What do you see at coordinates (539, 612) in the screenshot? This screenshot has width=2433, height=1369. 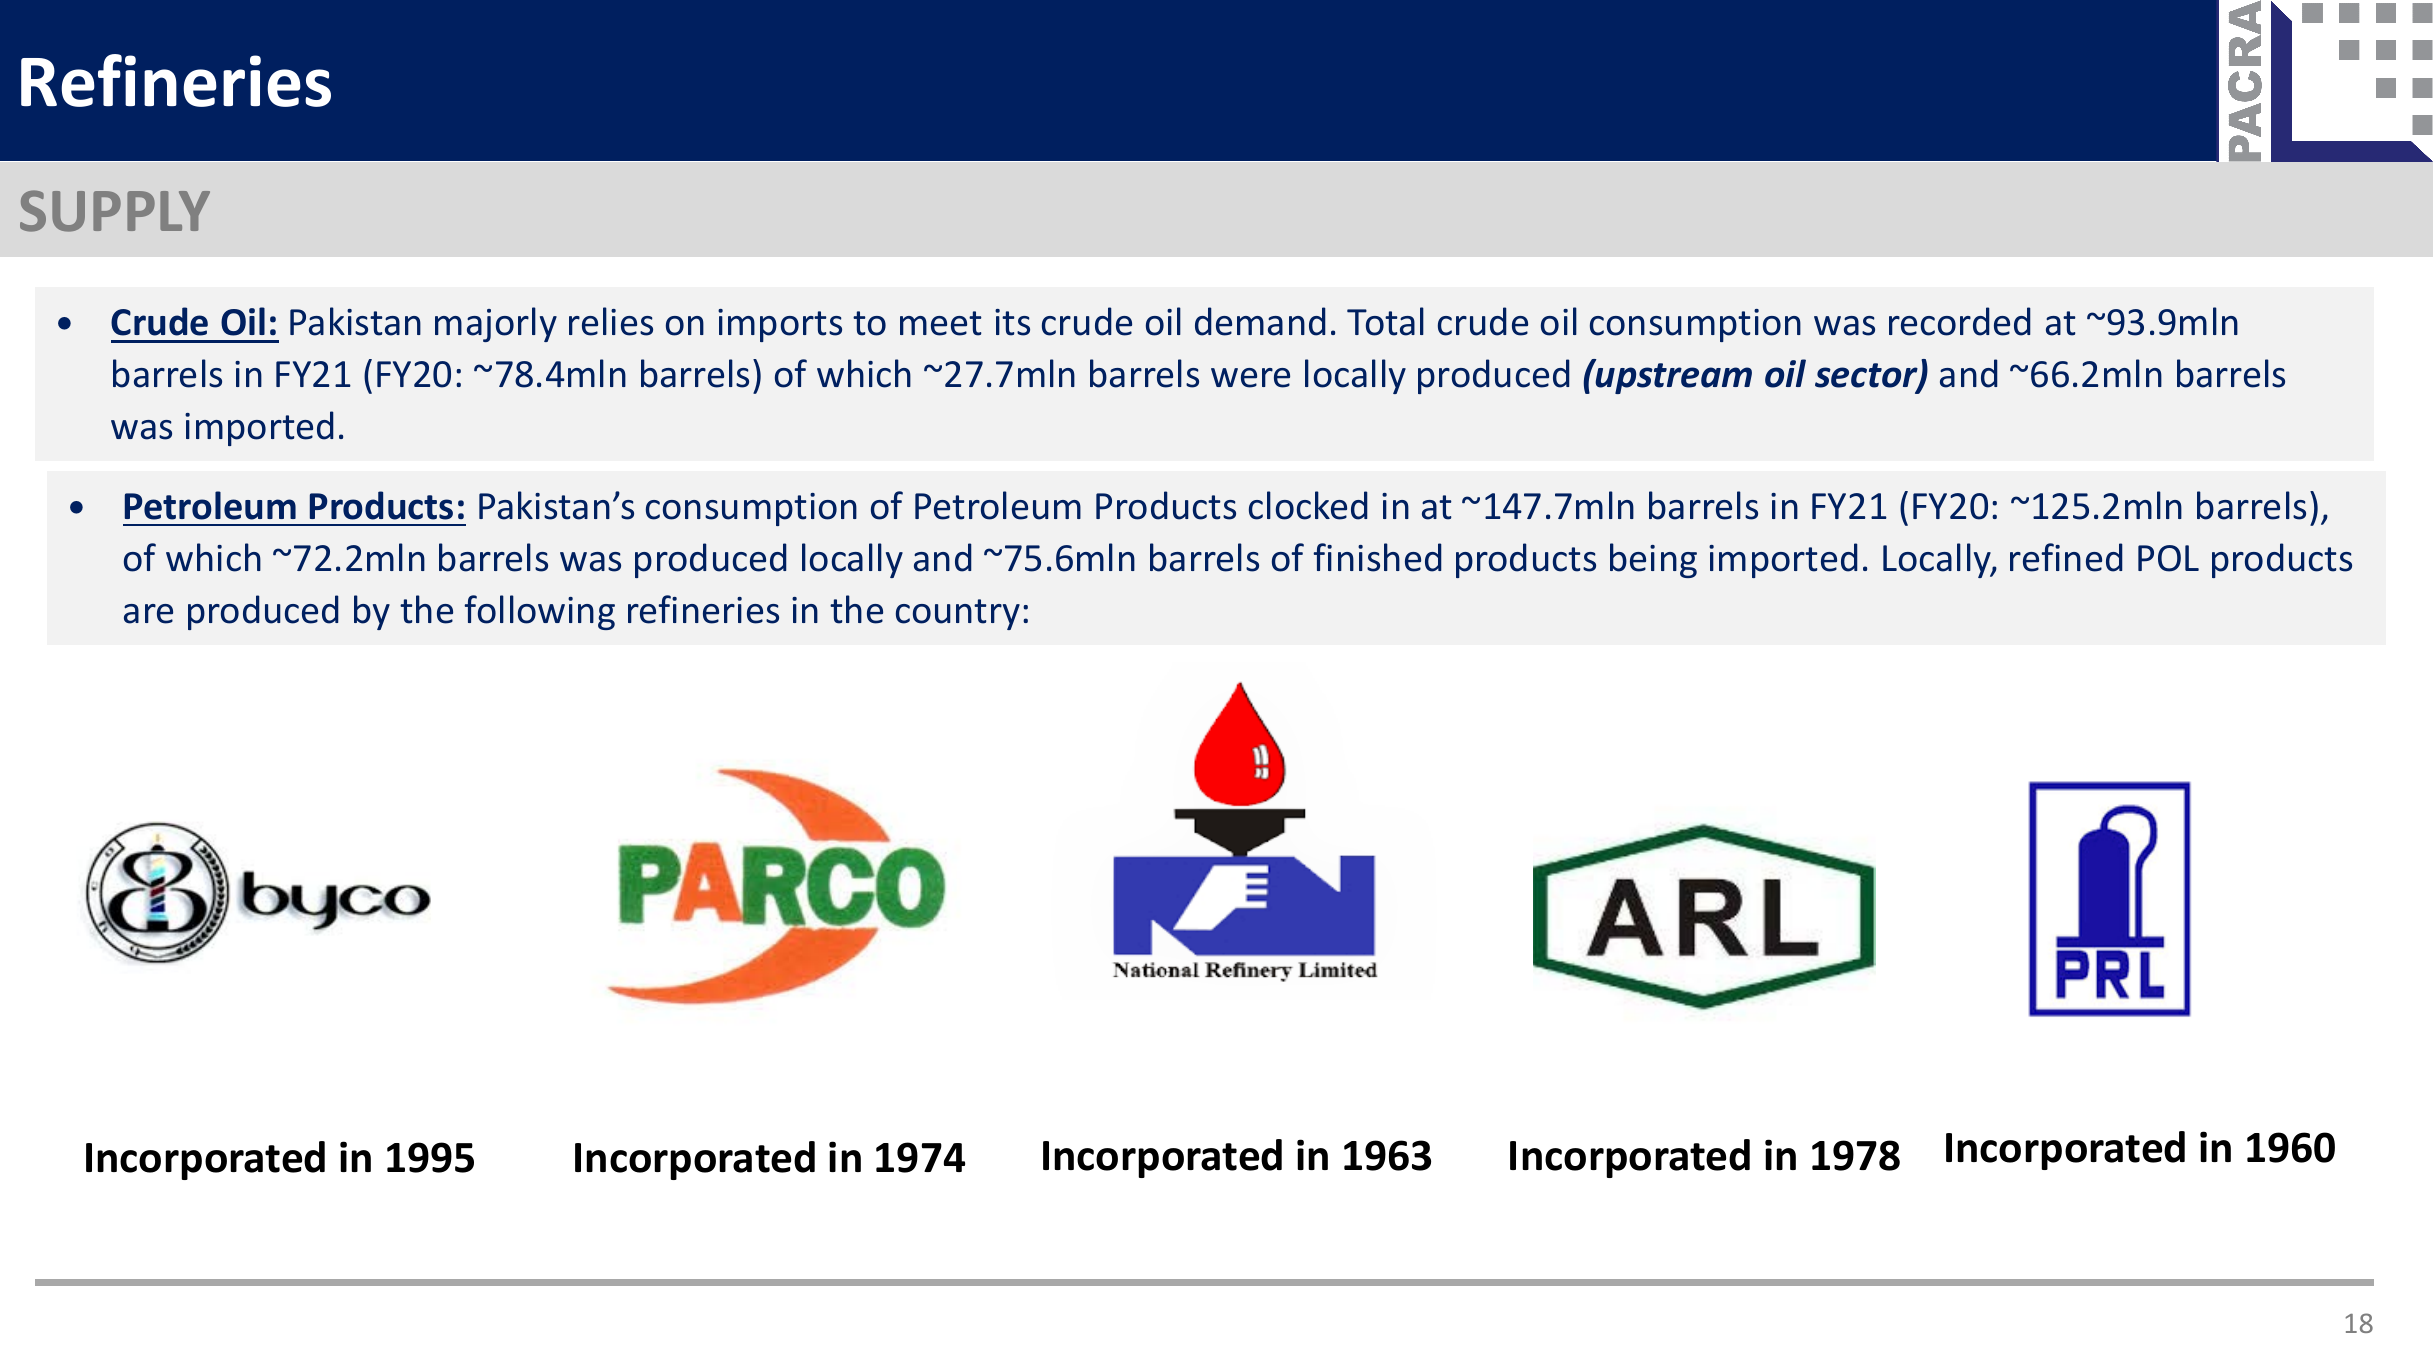 I see `following` at bounding box center [539, 612].
